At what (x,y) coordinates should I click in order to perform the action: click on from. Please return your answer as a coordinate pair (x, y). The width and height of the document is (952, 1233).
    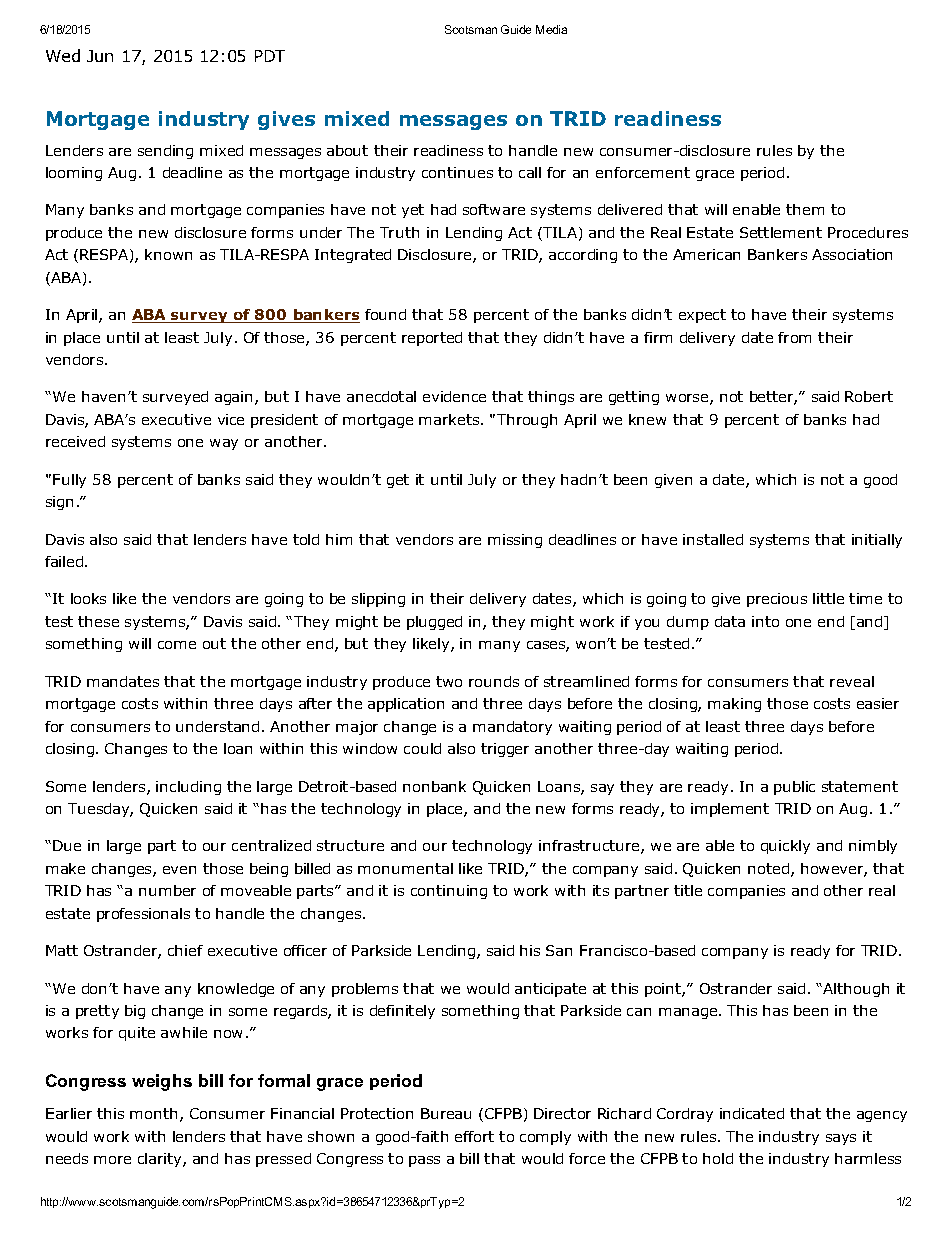
    Looking at the image, I should click on (794, 337).
